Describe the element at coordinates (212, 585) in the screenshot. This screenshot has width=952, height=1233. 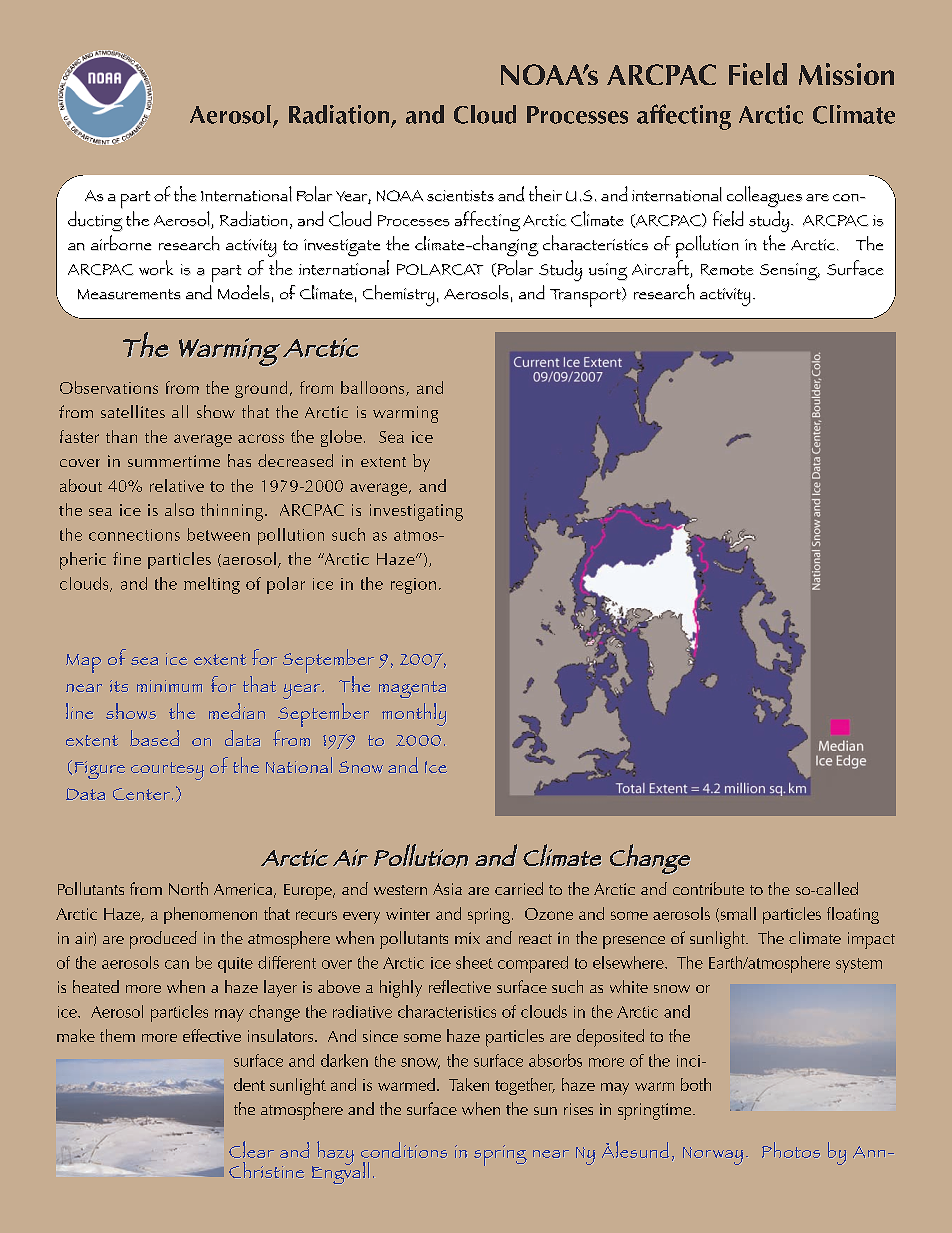
I see `melting` at that location.
